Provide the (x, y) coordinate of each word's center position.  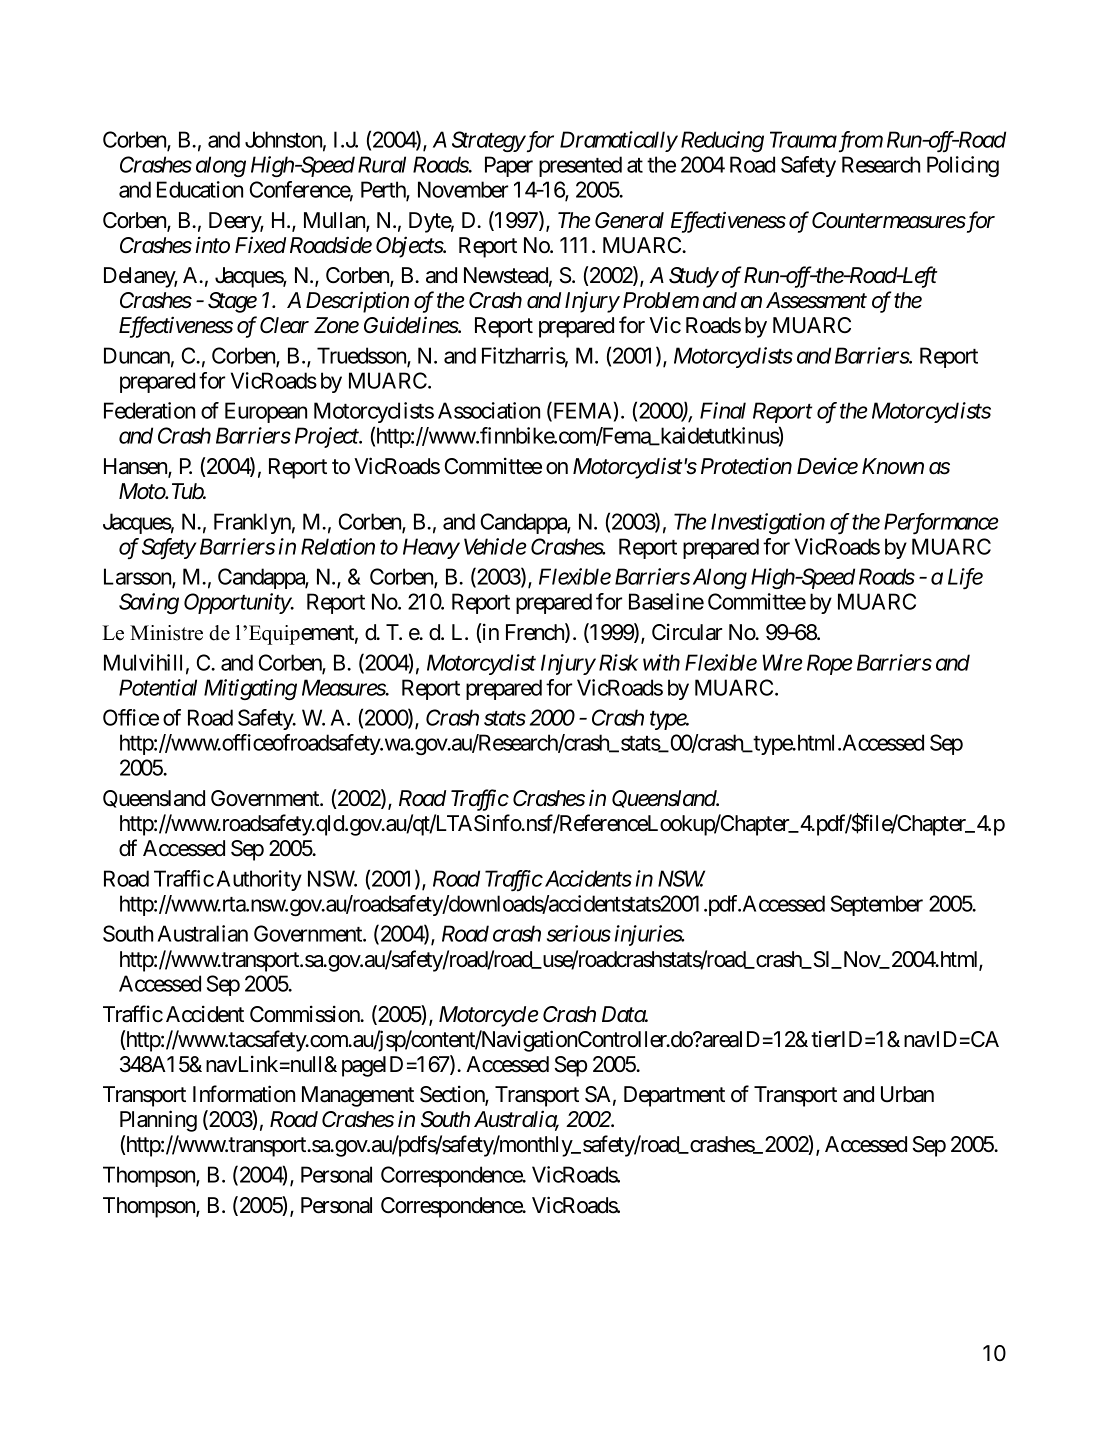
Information (244, 1094)
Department (674, 1096)
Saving (149, 603)
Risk (618, 662)
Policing (963, 166)
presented (580, 166)
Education (200, 189)
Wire (782, 662)
